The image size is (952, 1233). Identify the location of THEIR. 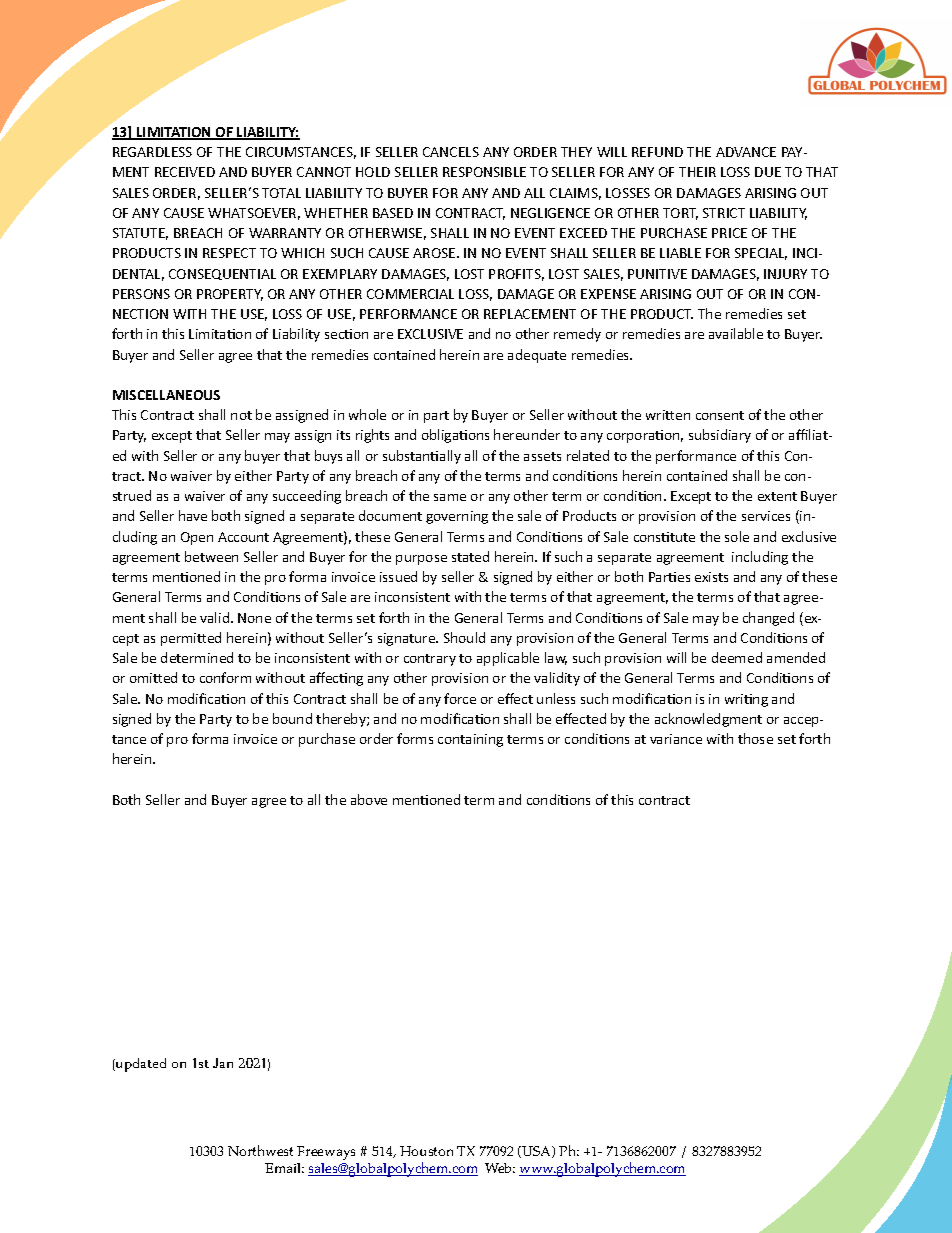
(697, 172).
